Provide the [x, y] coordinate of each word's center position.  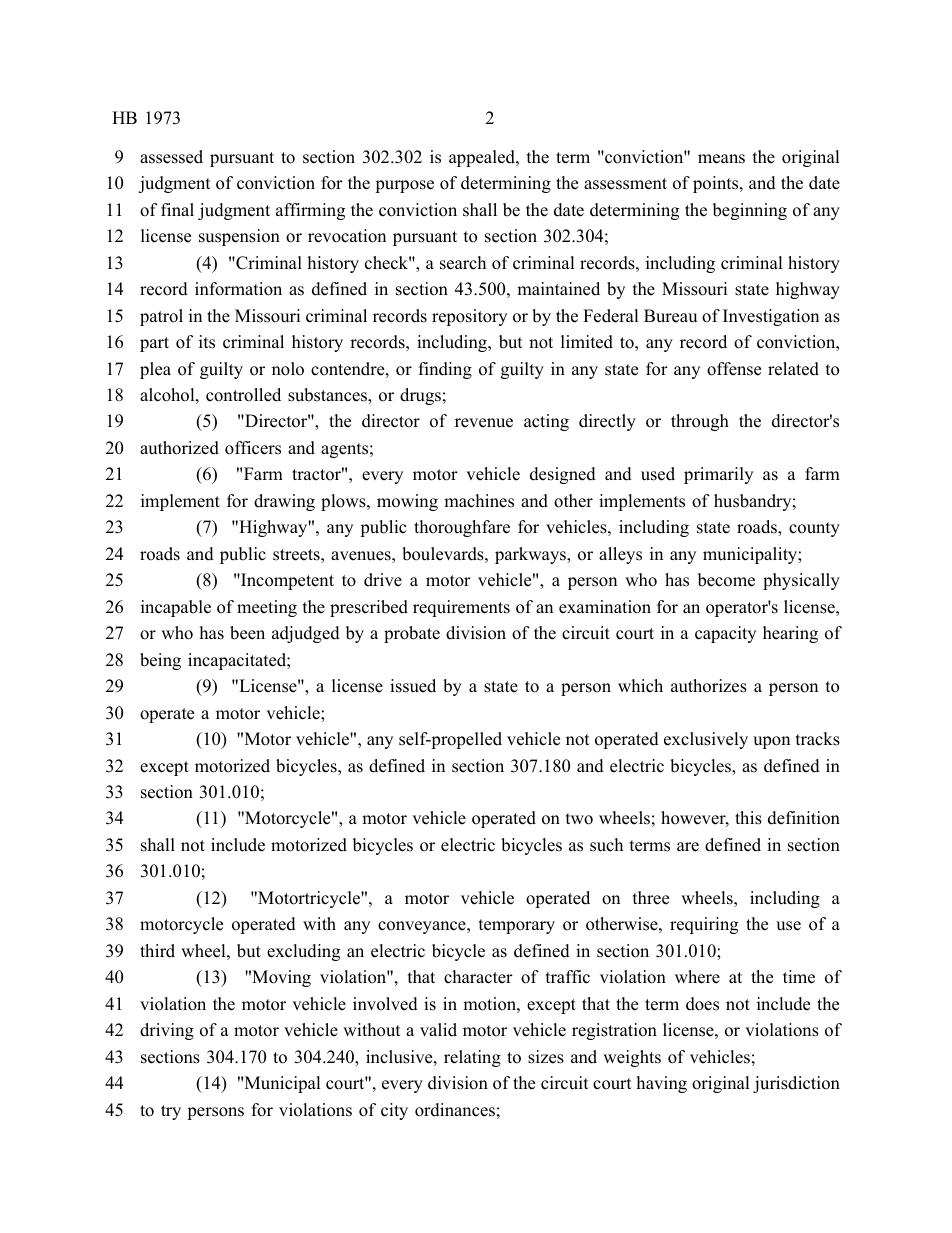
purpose [404, 186]
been [247, 633]
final [177, 209]
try [171, 1112]
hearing [790, 634]
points [717, 184]
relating [472, 1058]
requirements [461, 608]
